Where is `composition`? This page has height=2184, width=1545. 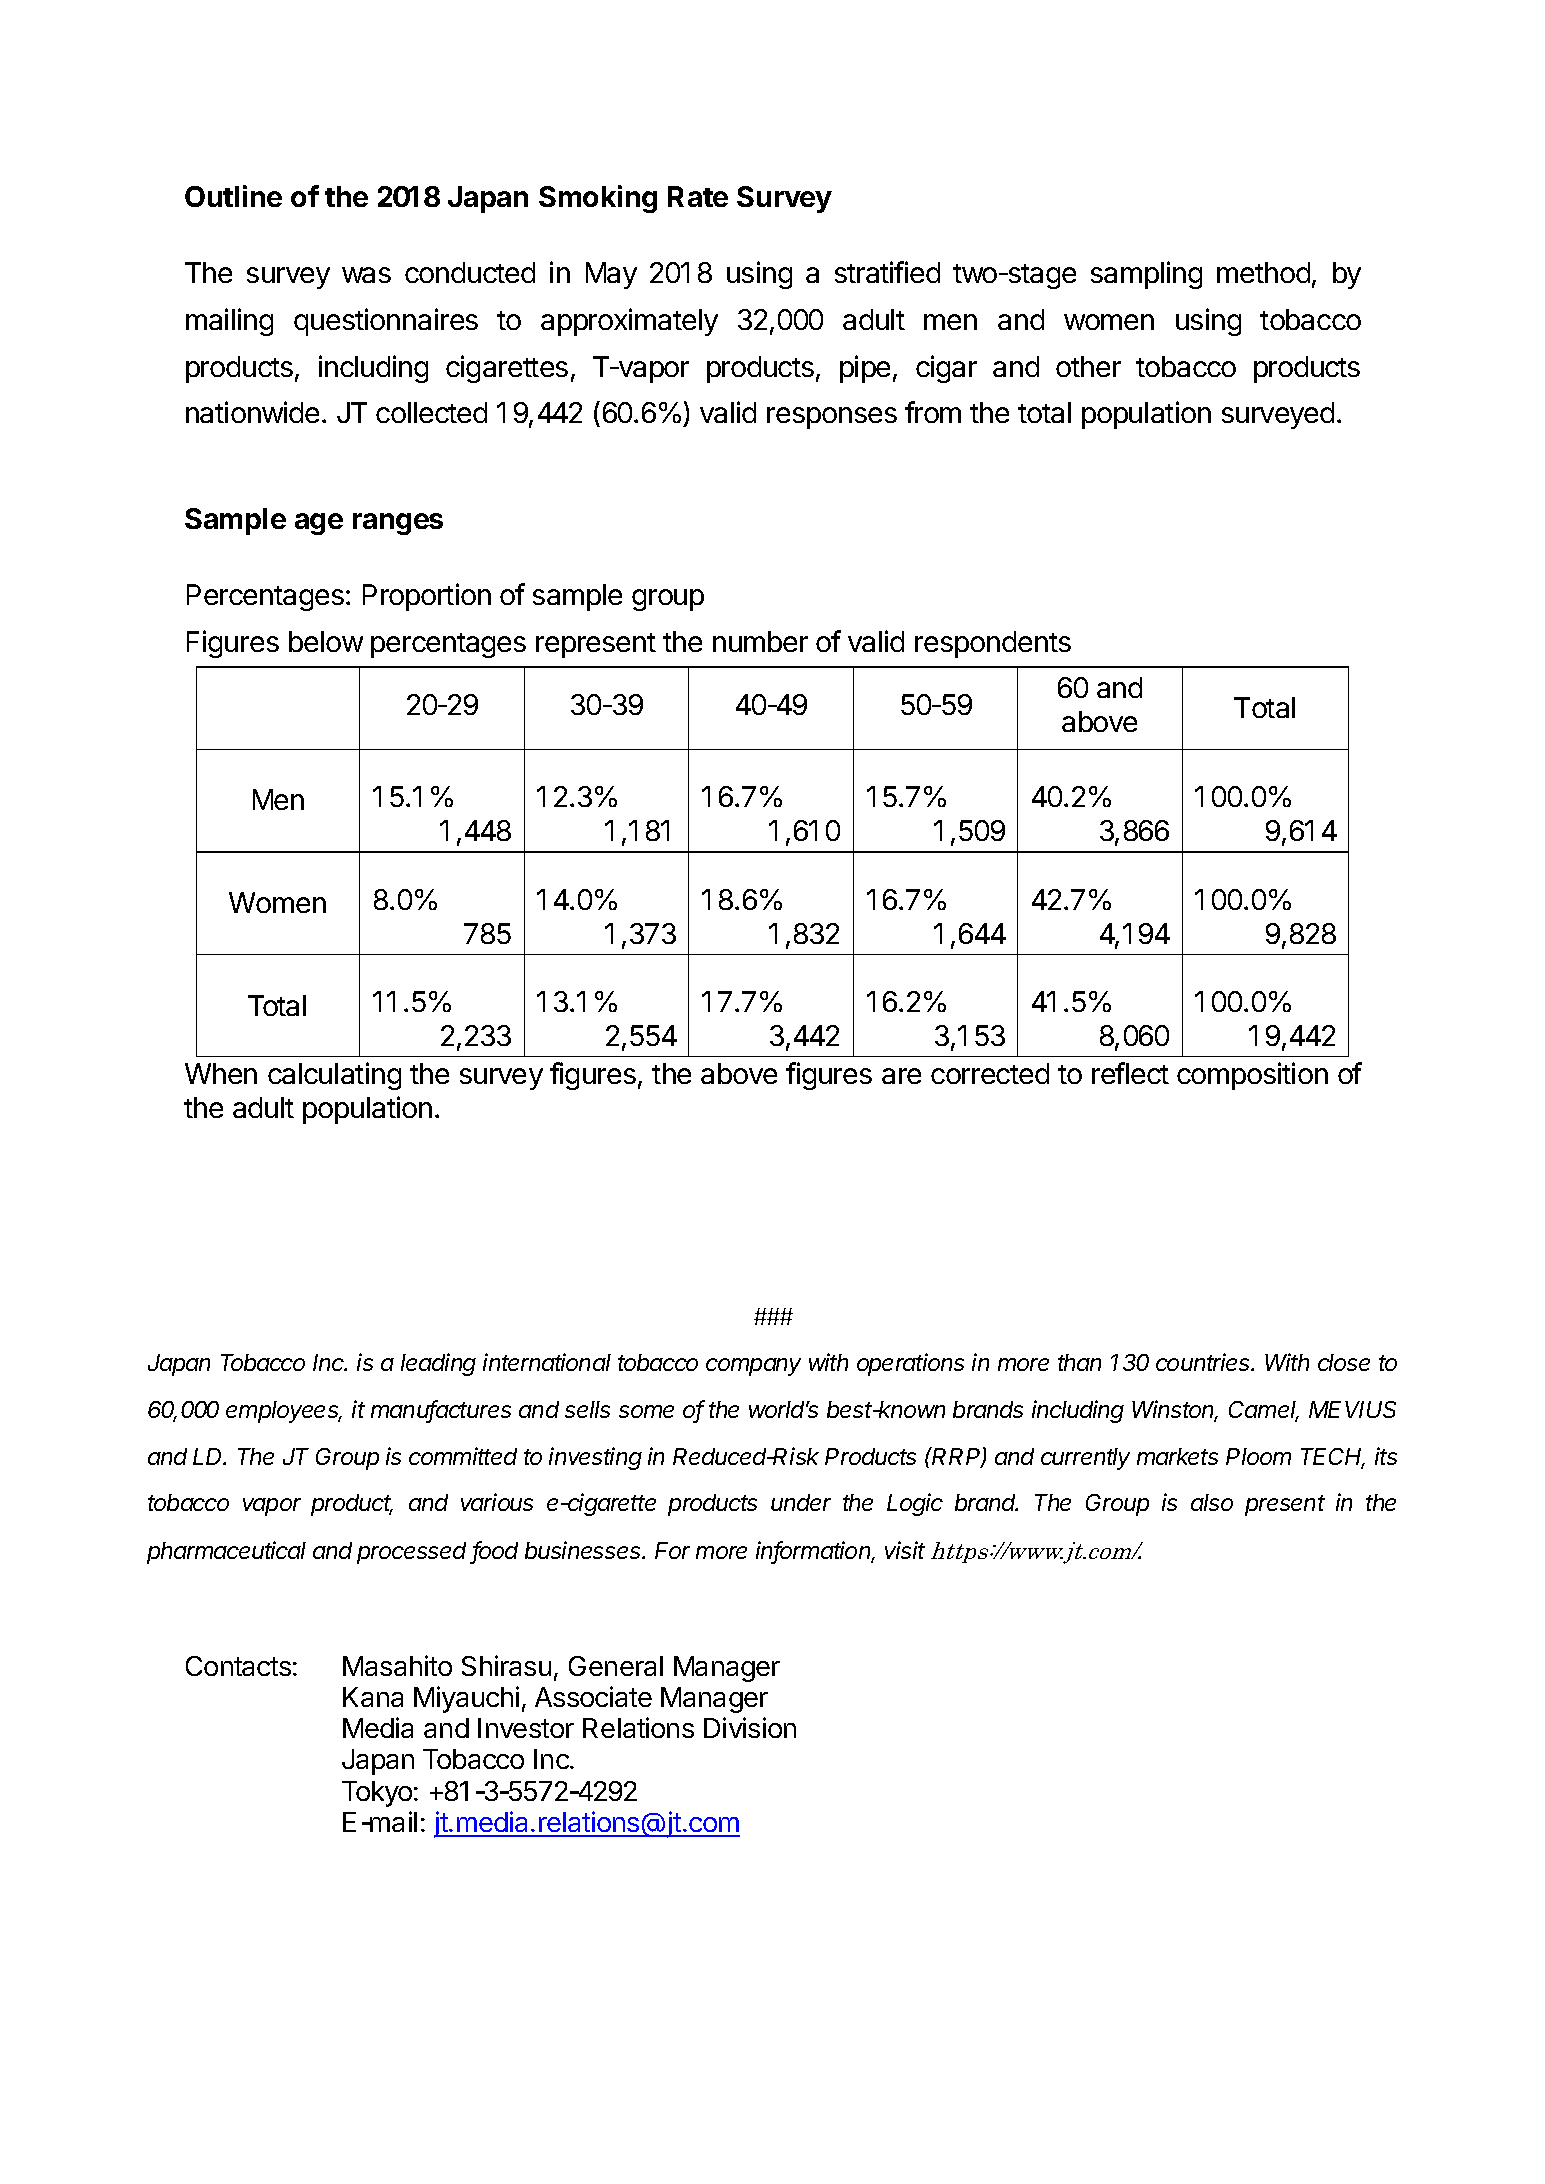
composition is located at coordinates (1252, 1076).
